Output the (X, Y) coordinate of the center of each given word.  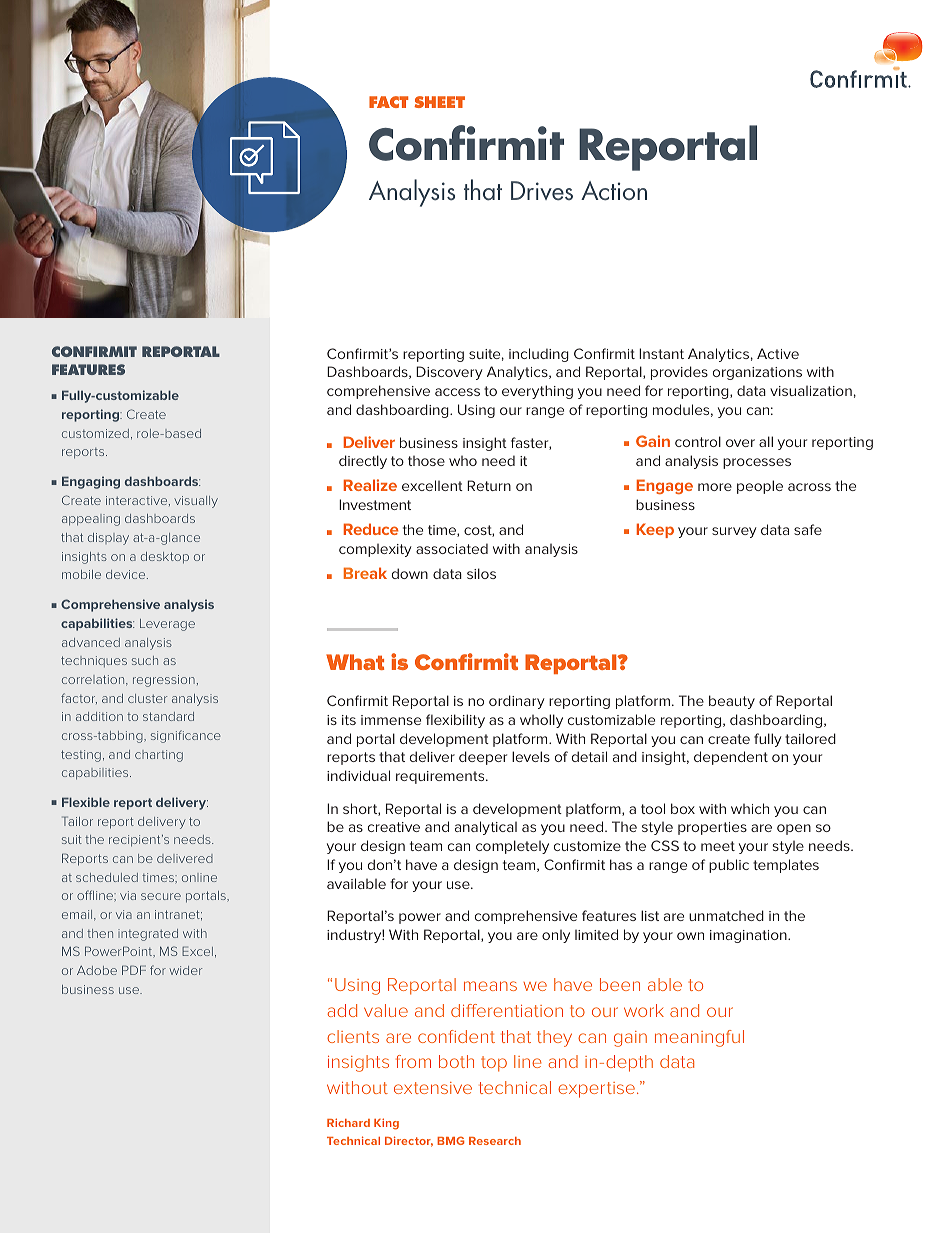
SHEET (439, 102)
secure (161, 896)
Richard (348, 1122)
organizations (757, 373)
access (457, 392)
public (729, 866)
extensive (433, 1088)
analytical (486, 828)
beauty (732, 702)
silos (481, 573)
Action (614, 191)
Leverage (167, 625)
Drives (542, 190)
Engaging (91, 482)
